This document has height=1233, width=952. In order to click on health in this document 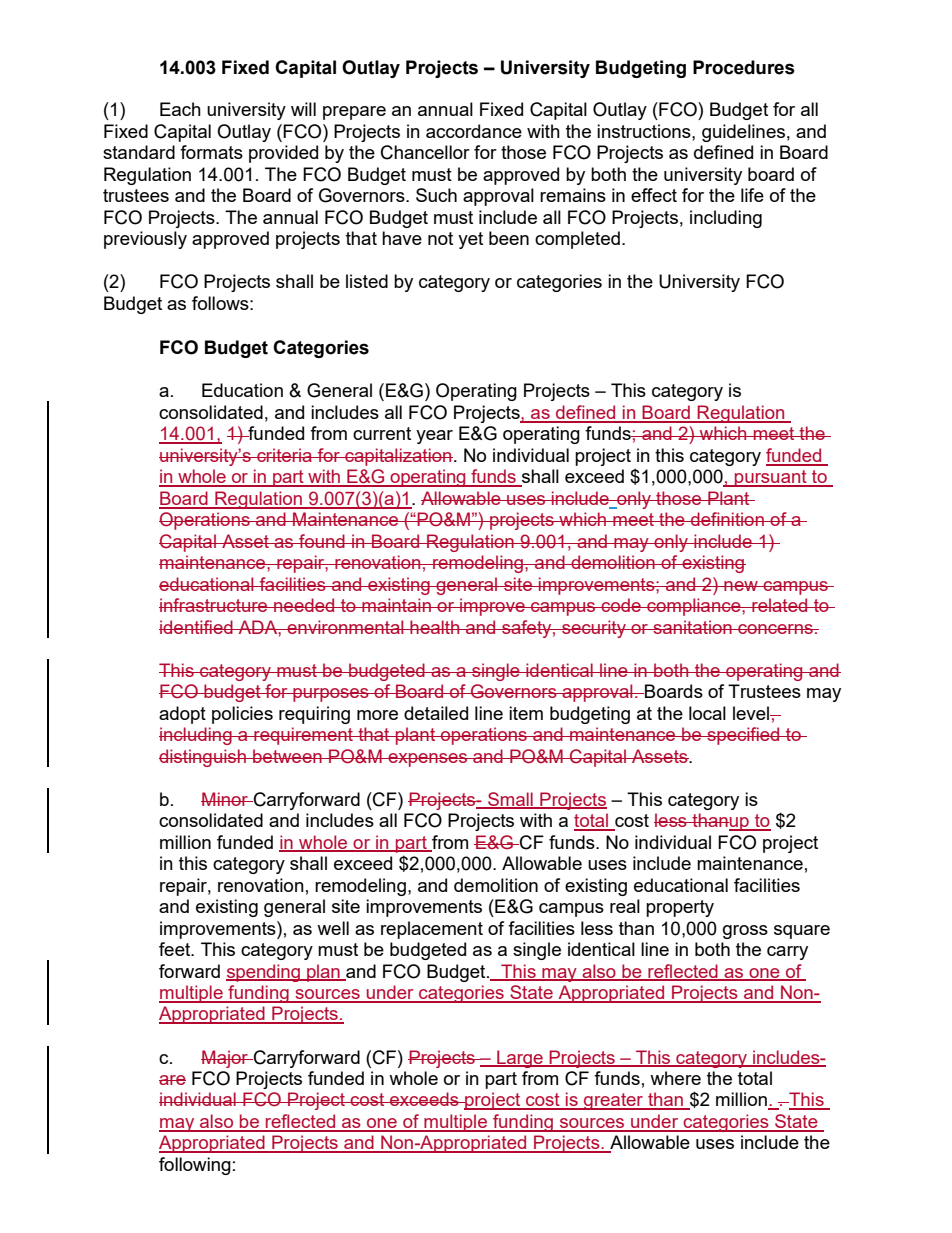, I will do `click(435, 627)`.
